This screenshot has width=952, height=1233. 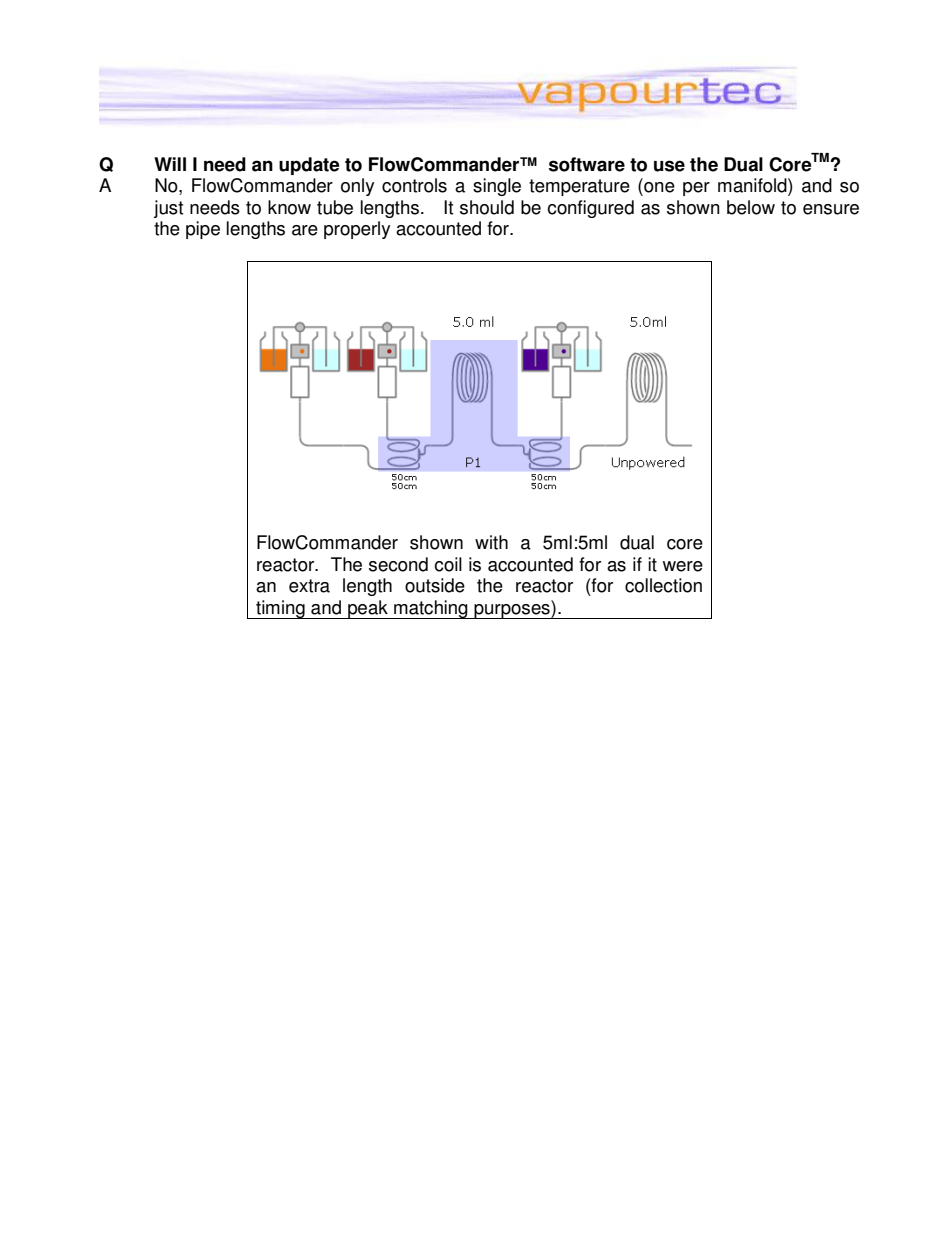 What do you see at coordinates (491, 542) in the screenshot?
I see `with` at bounding box center [491, 542].
